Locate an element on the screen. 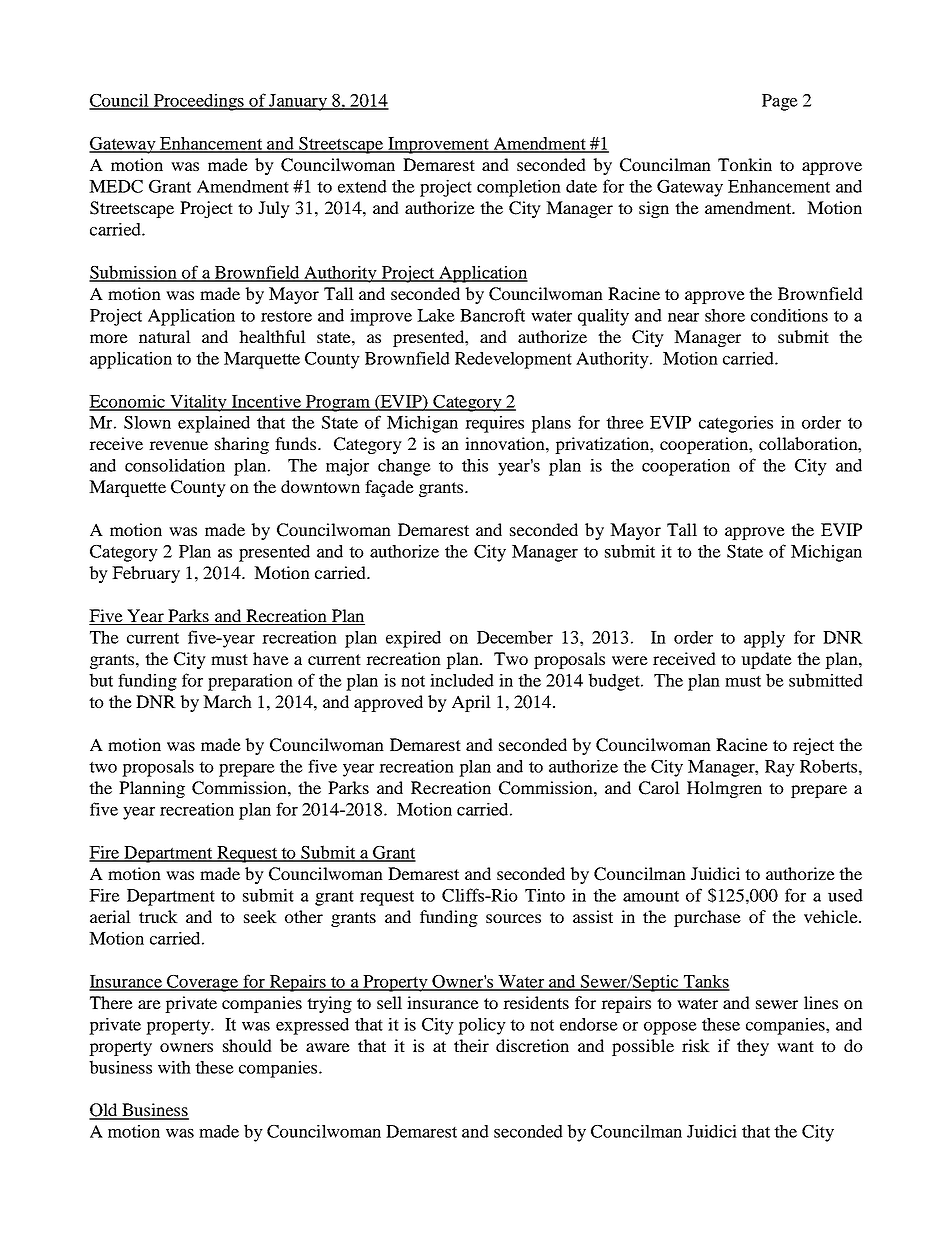 The image size is (952, 1233). April is located at coordinates (471, 703).
